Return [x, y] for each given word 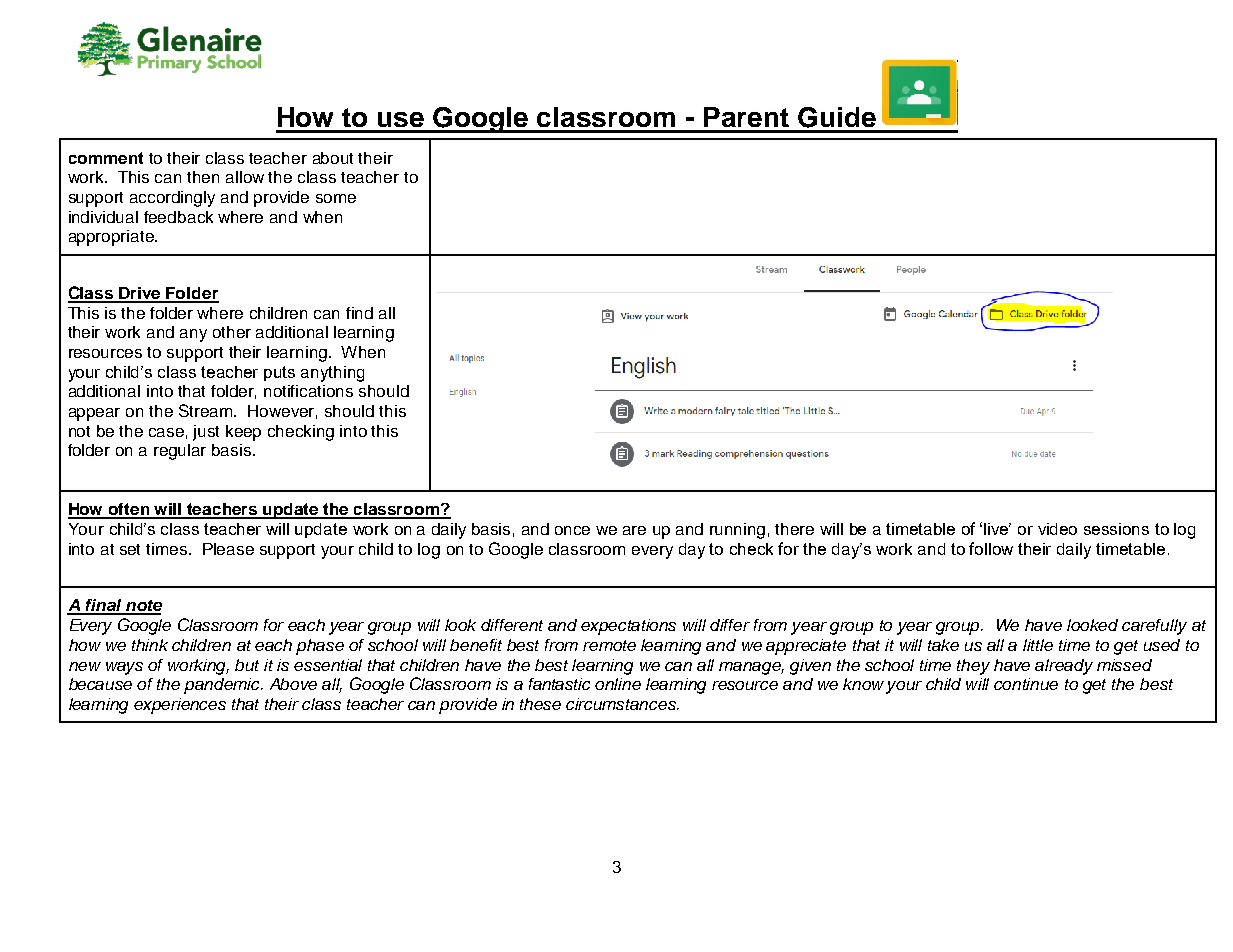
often [129, 510]
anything [332, 374]
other [232, 332]
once [572, 530]
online [618, 684]
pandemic [223, 686]
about [333, 158]
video [1057, 529]
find [359, 313]
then [203, 177]
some [336, 198]
